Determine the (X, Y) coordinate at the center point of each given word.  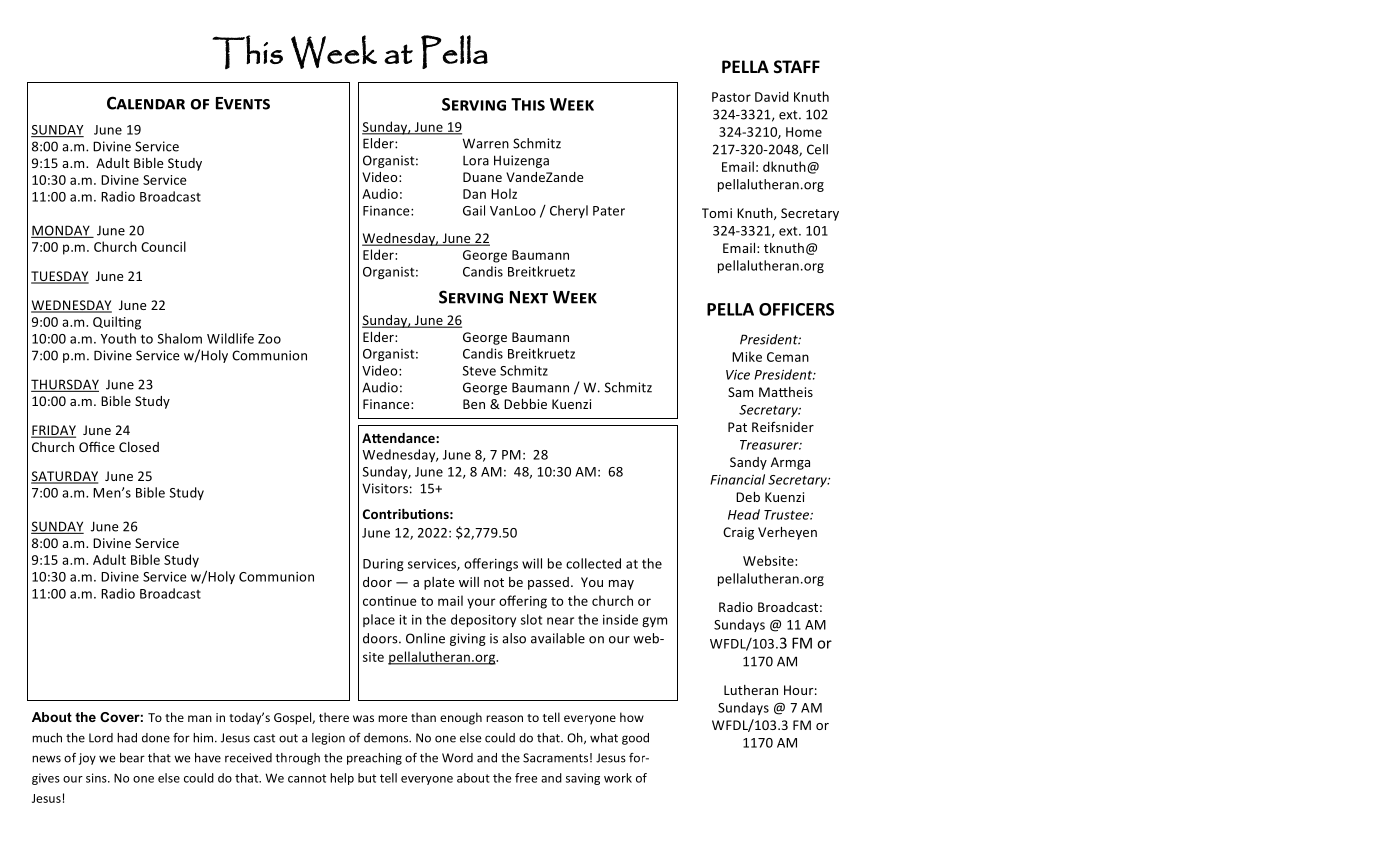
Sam (740, 392)
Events (243, 103)
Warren (486, 143)
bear (132, 758)
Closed (139, 447)
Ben (474, 404)
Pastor (731, 97)
